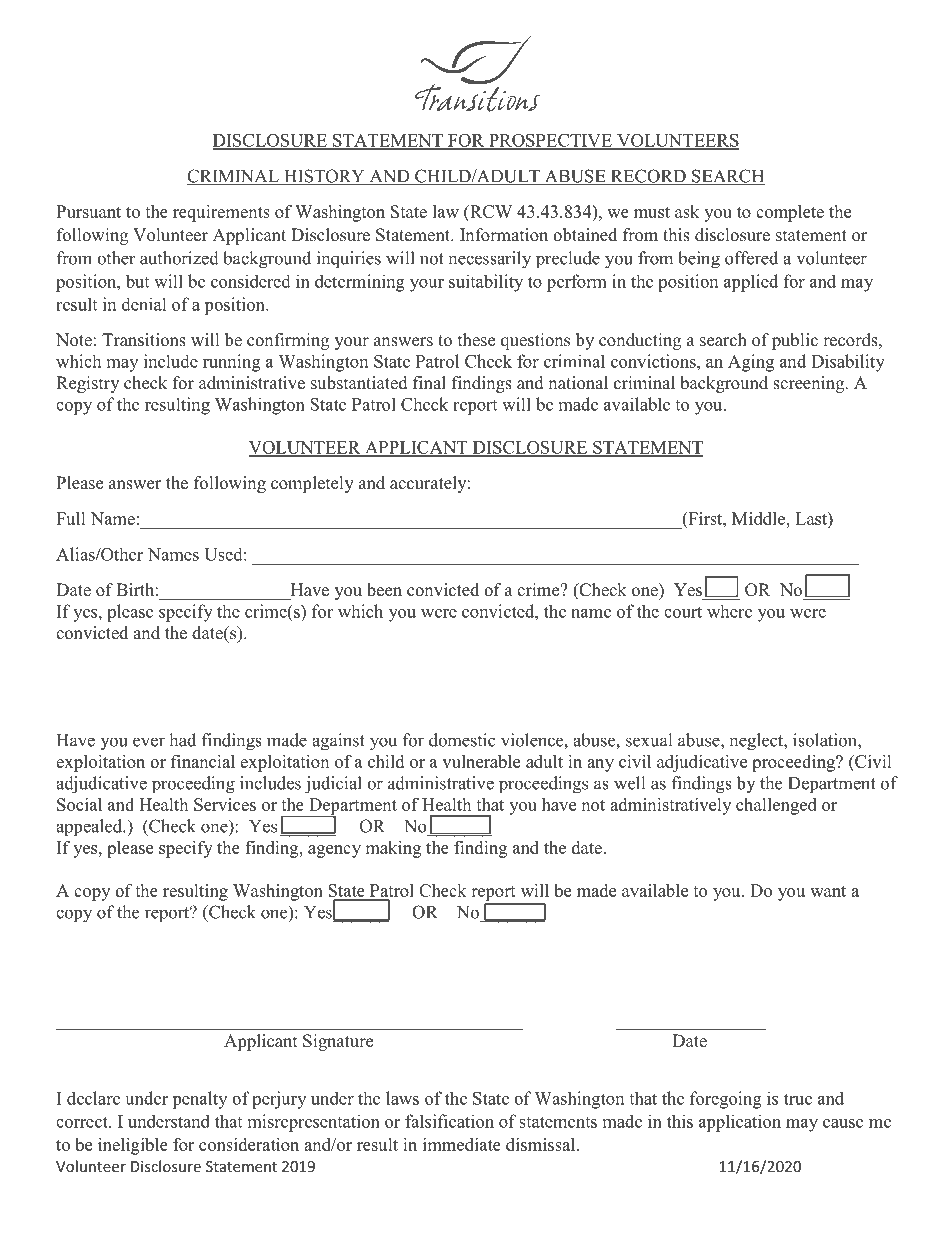 This page has height=1233, width=952. What do you see at coordinates (182, 740) in the page?
I see `had` at bounding box center [182, 740].
